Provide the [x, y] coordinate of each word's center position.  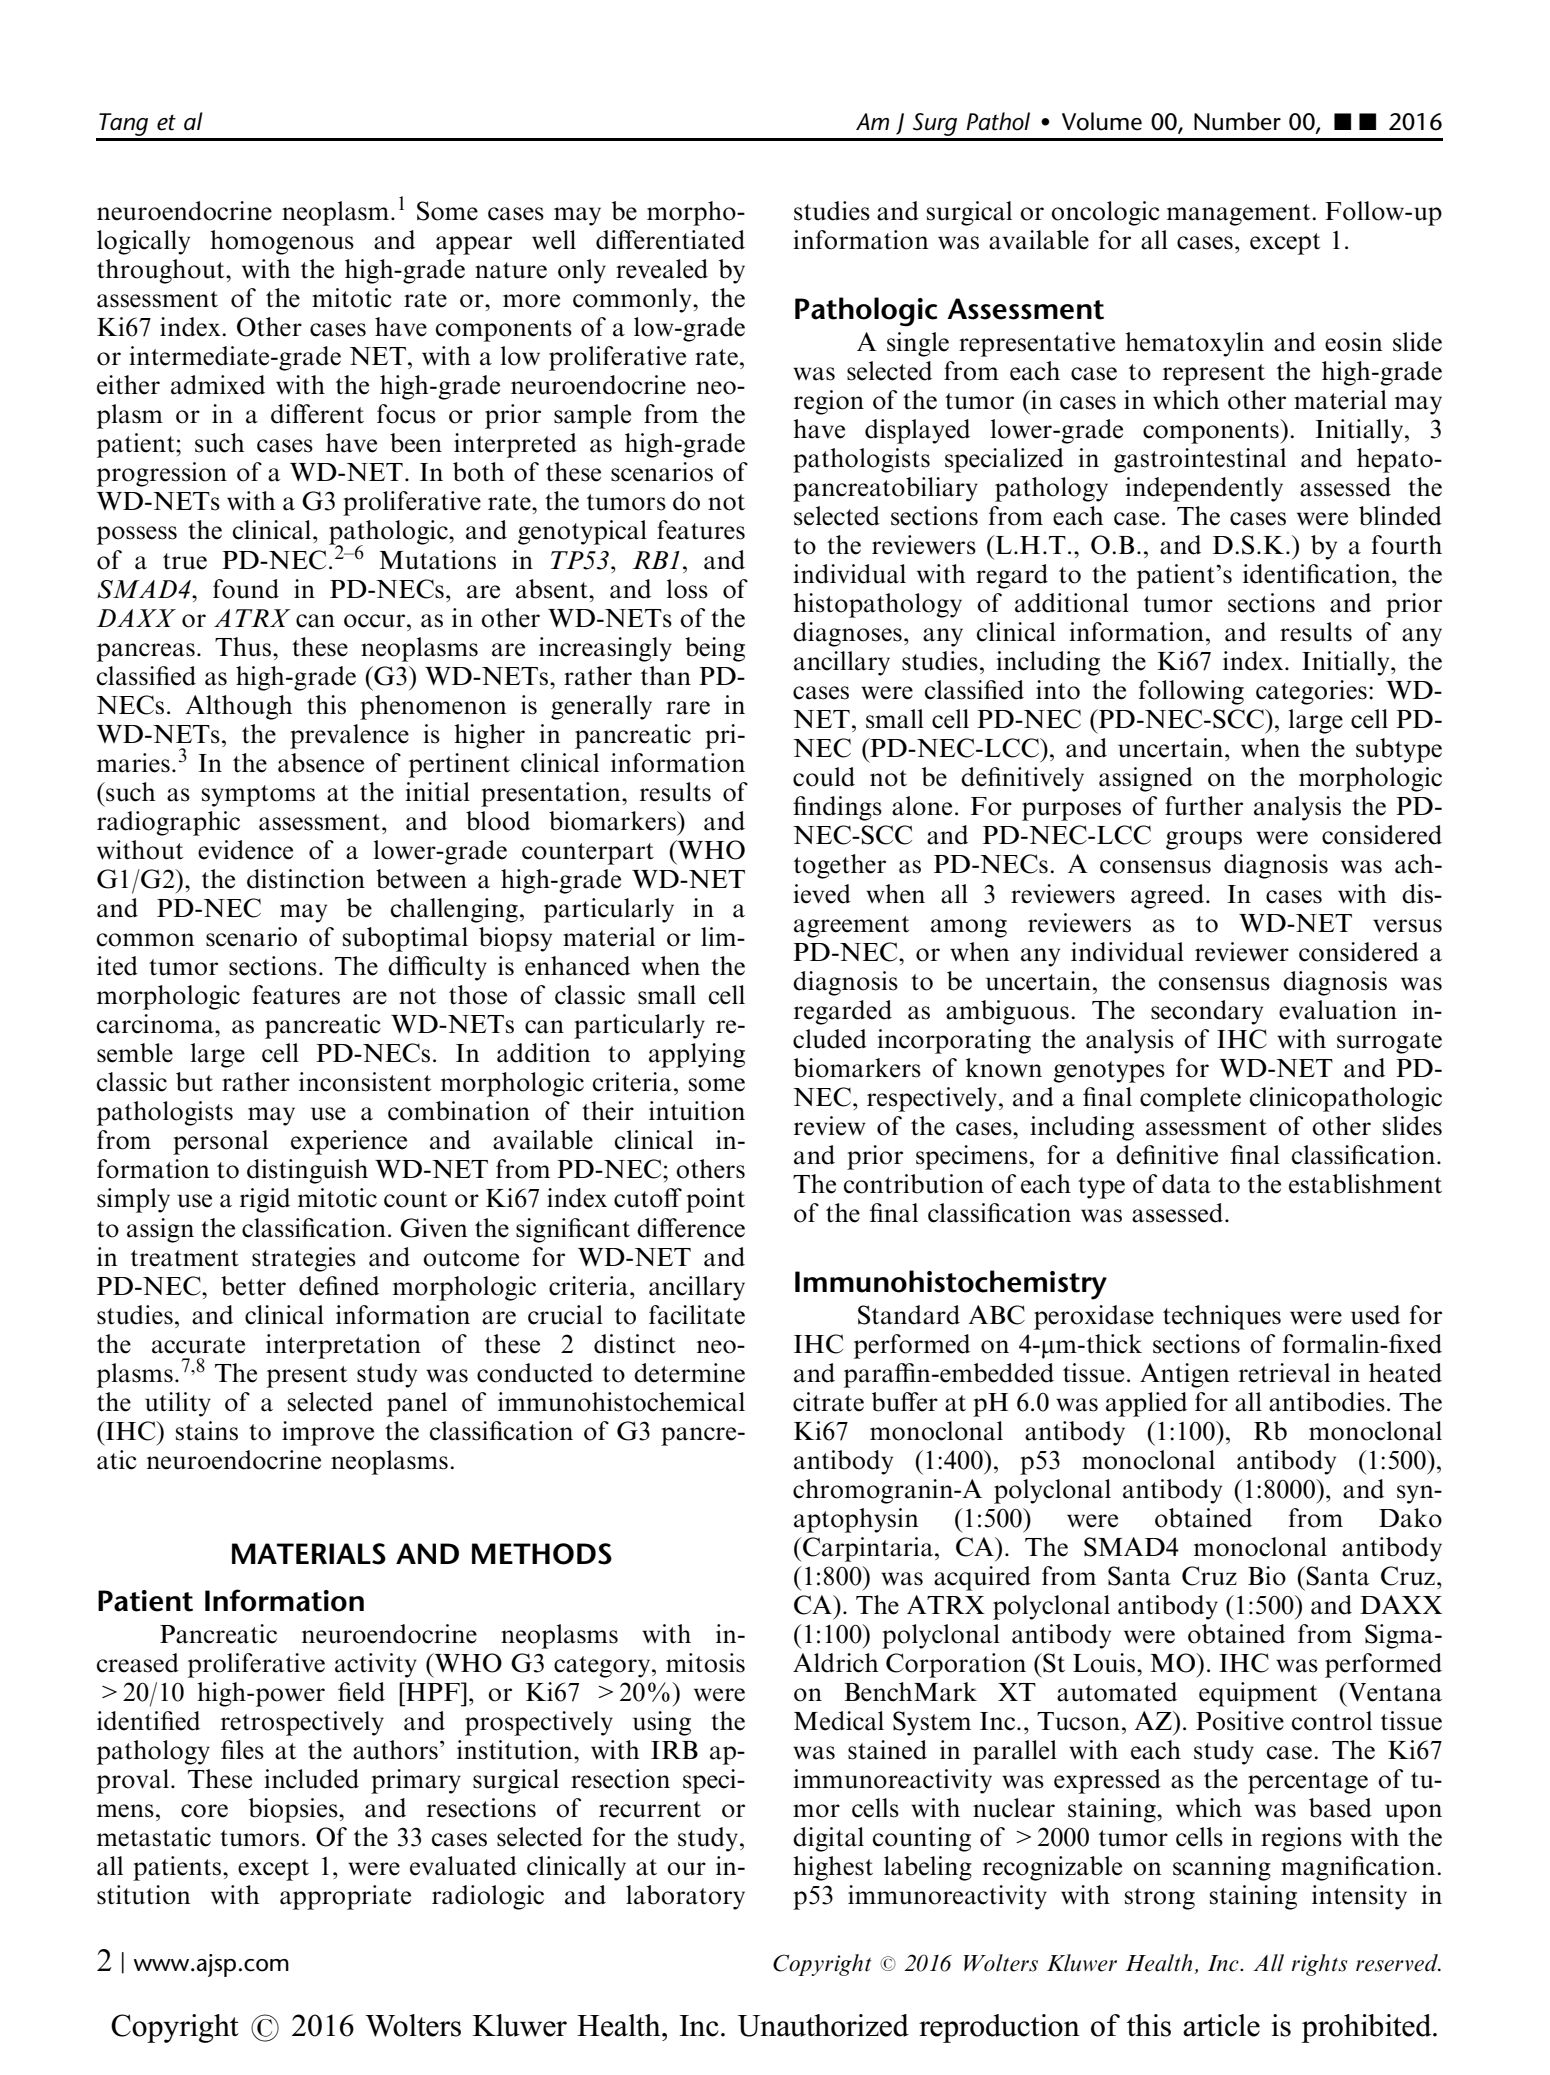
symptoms [258, 796]
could [824, 777]
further [1204, 806]
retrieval [1284, 1373]
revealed [662, 269]
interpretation [343, 1346]
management [1240, 215]
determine [689, 1373]
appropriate [345, 1897]
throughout [162, 271]
